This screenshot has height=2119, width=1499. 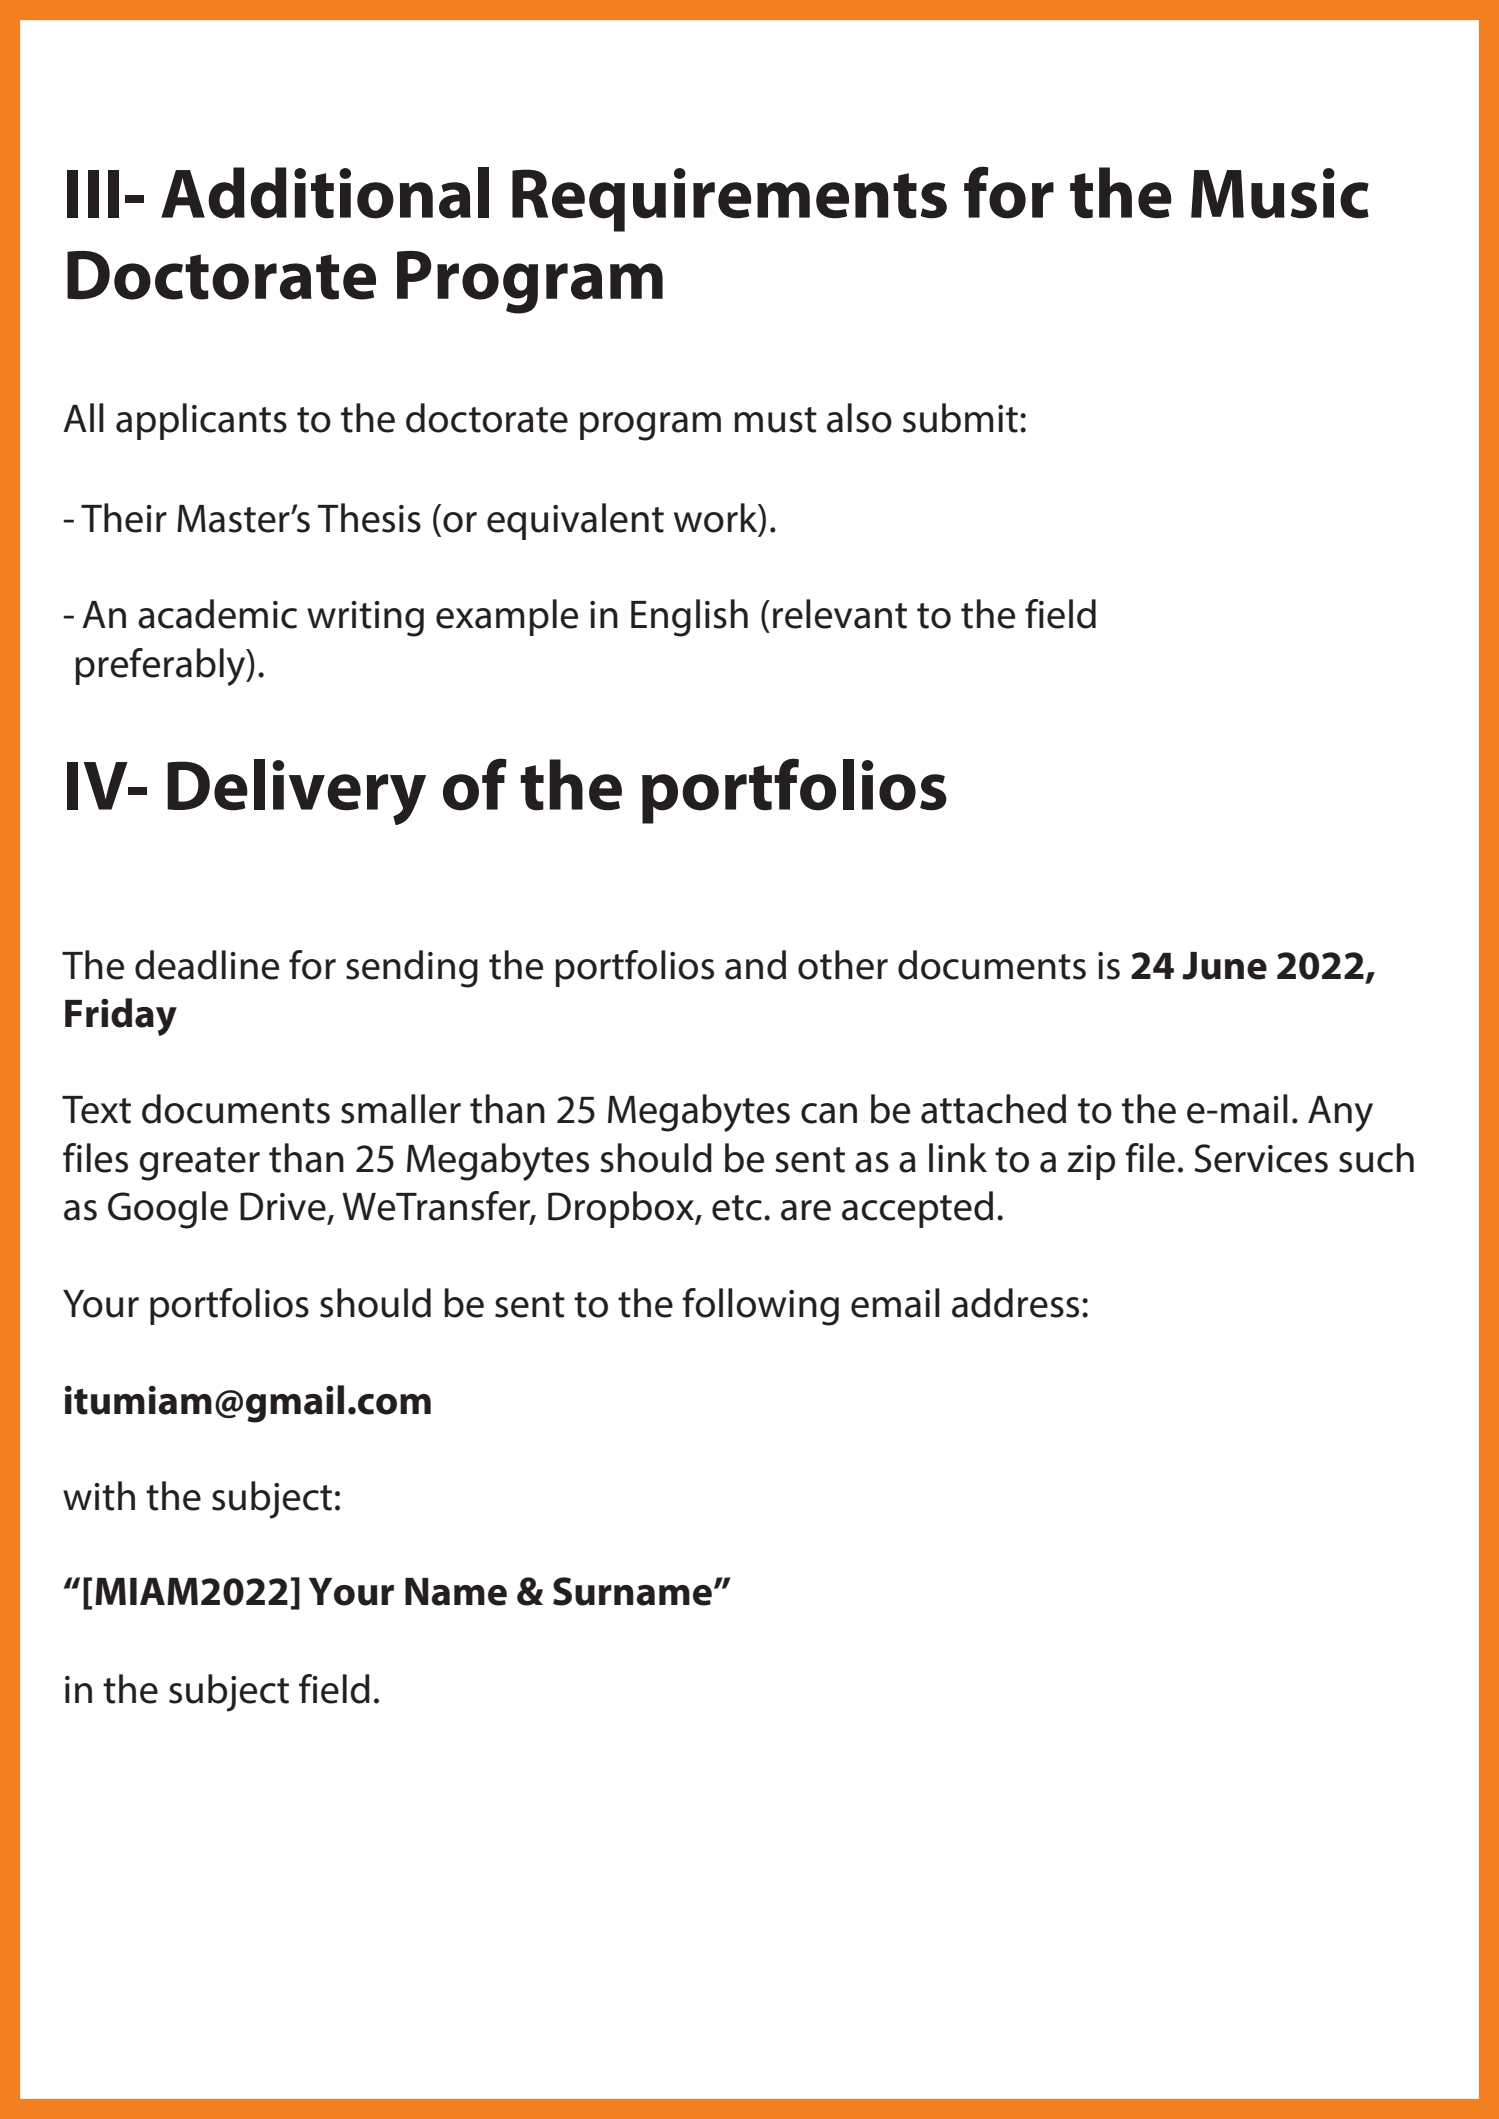 I want to click on Requirements, so click(x=729, y=200).
